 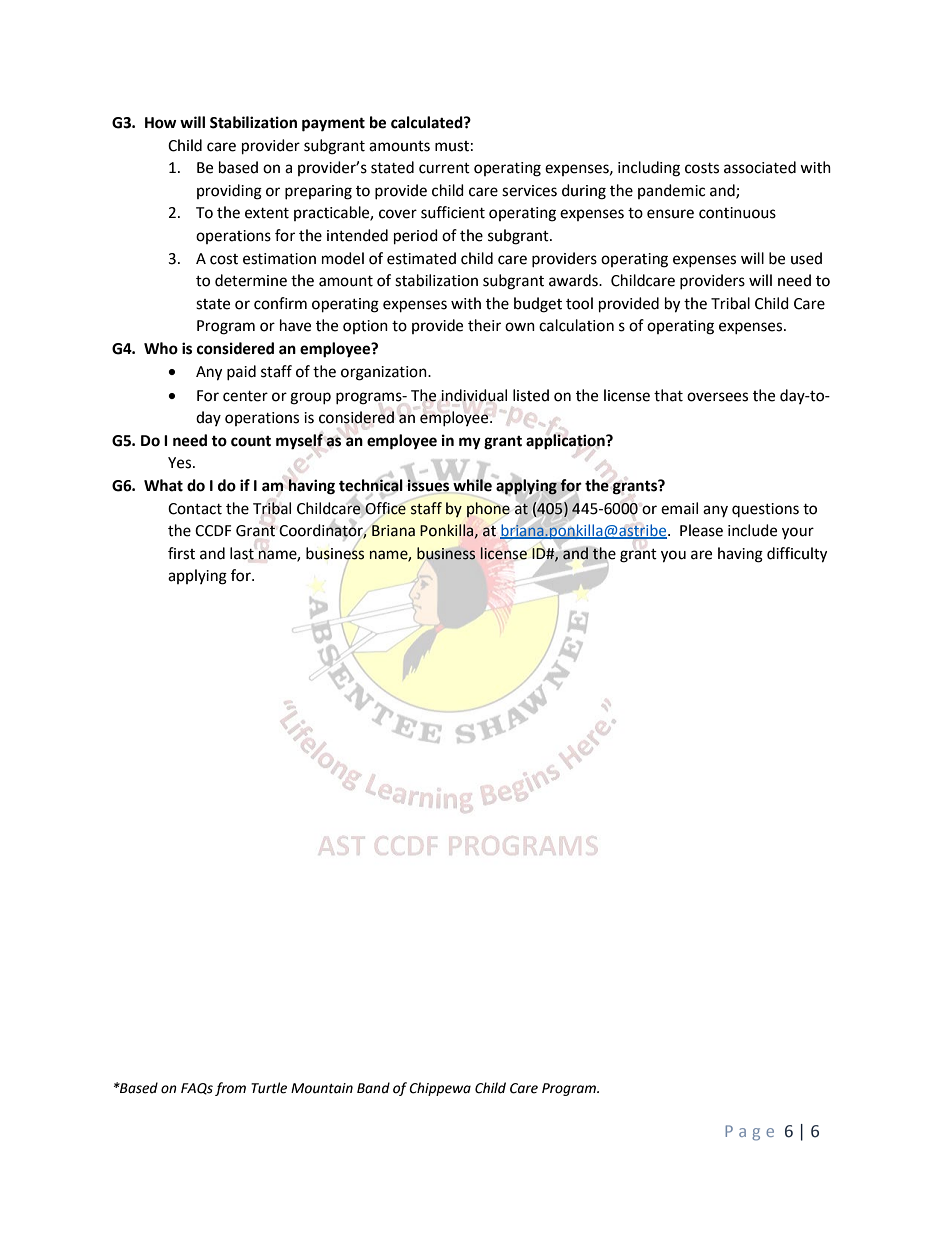 I want to click on last, so click(x=242, y=553).
